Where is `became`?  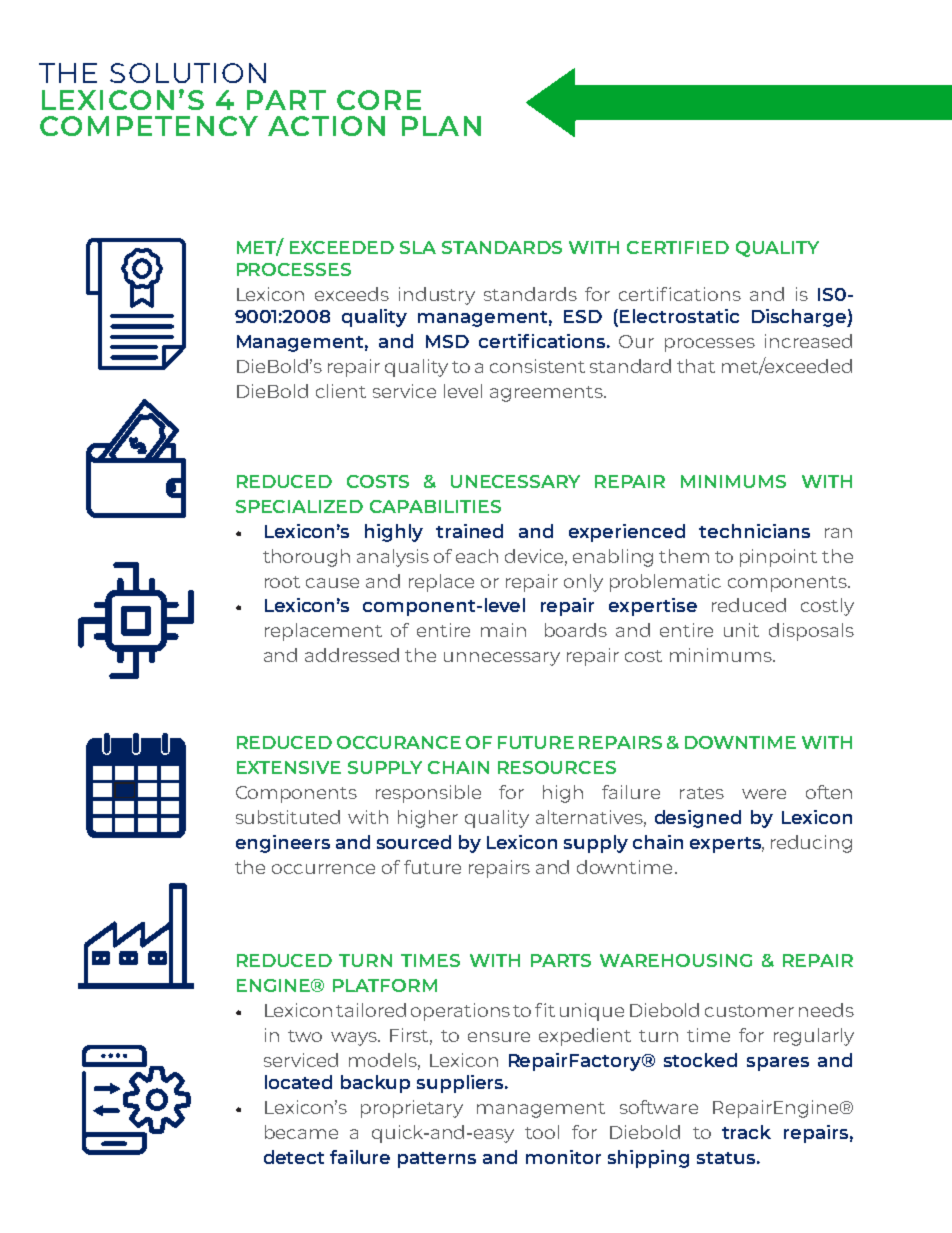
became is located at coordinates (301, 1132).
